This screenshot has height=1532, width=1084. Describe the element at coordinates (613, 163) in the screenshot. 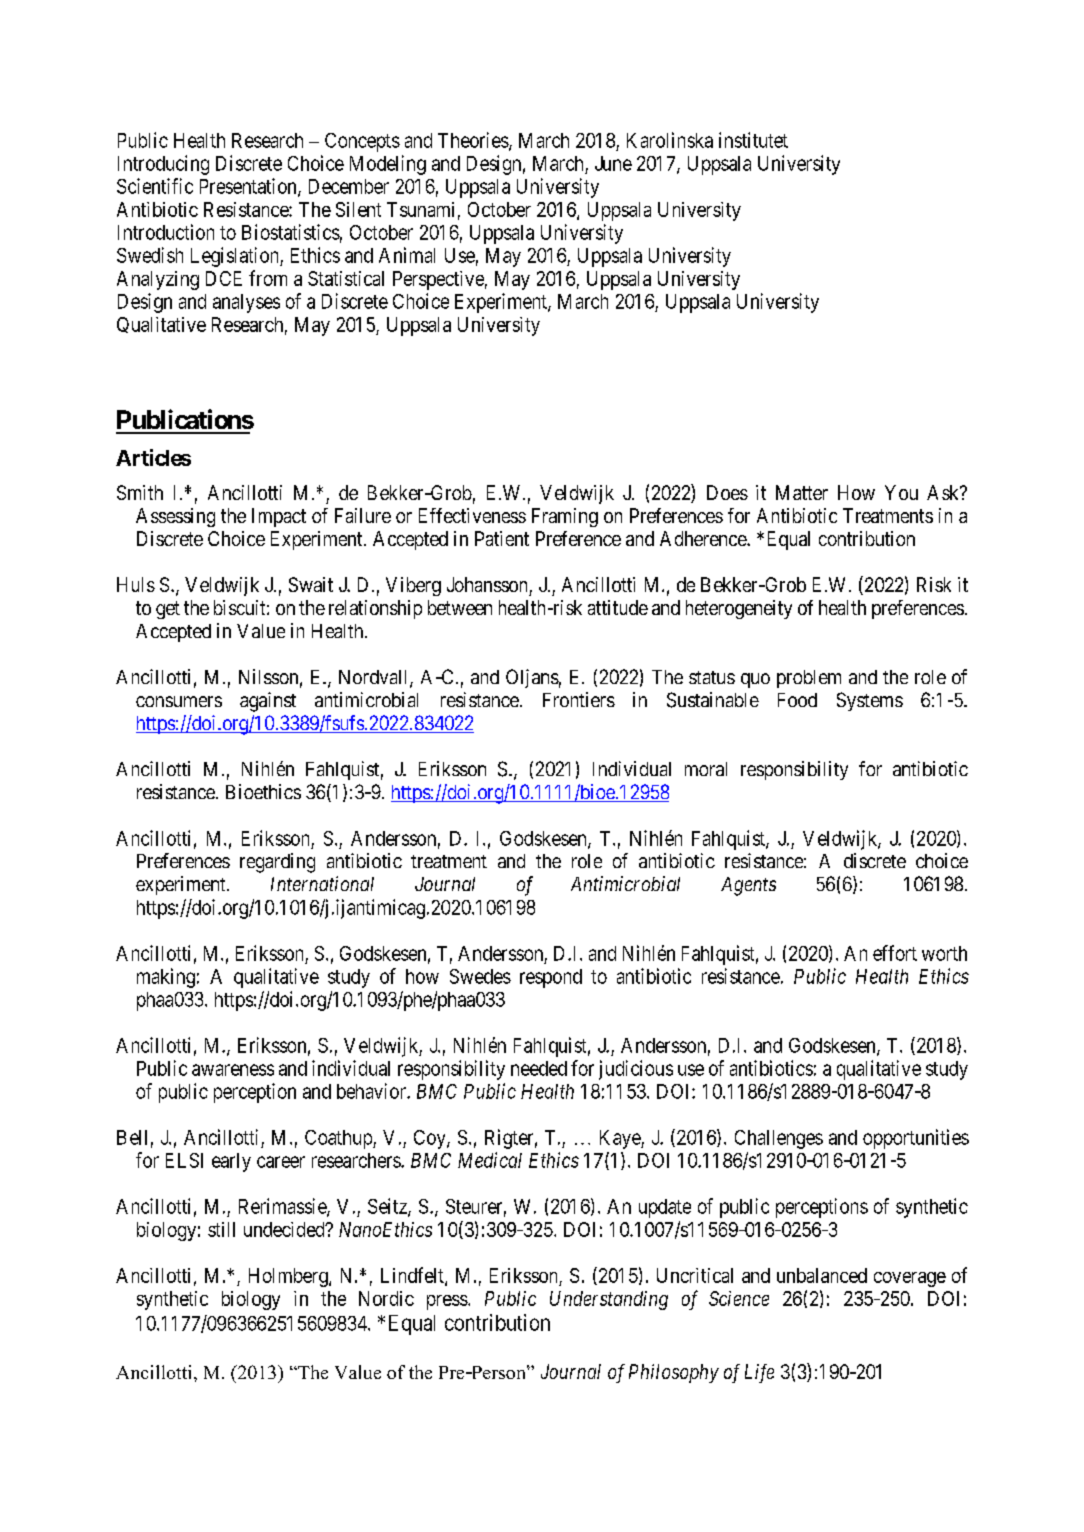

I see `June` at that location.
